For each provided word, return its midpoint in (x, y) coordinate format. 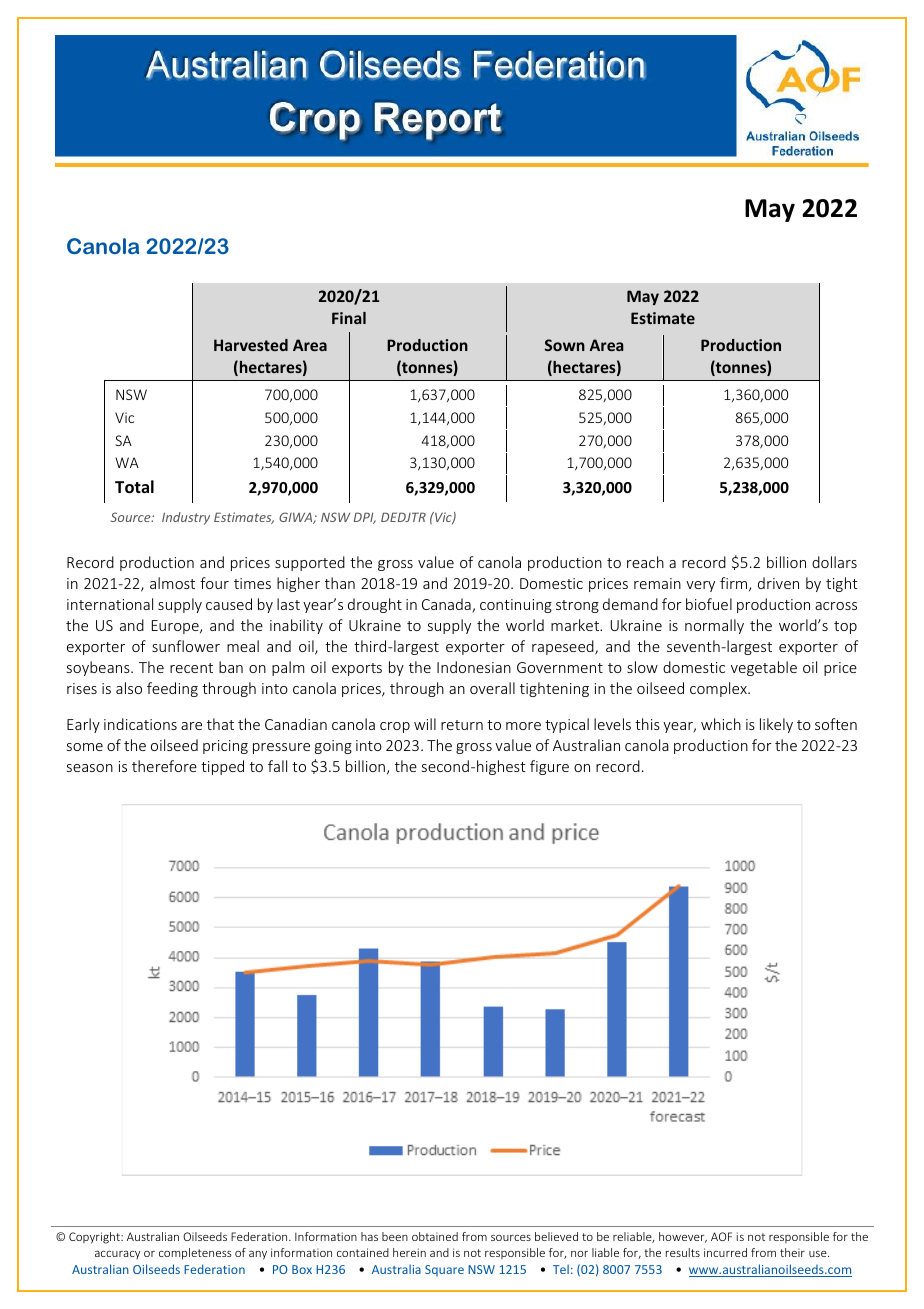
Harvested (251, 345)
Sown (565, 345)
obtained (435, 1236)
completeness (195, 1254)
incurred (725, 1252)
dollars (834, 562)
